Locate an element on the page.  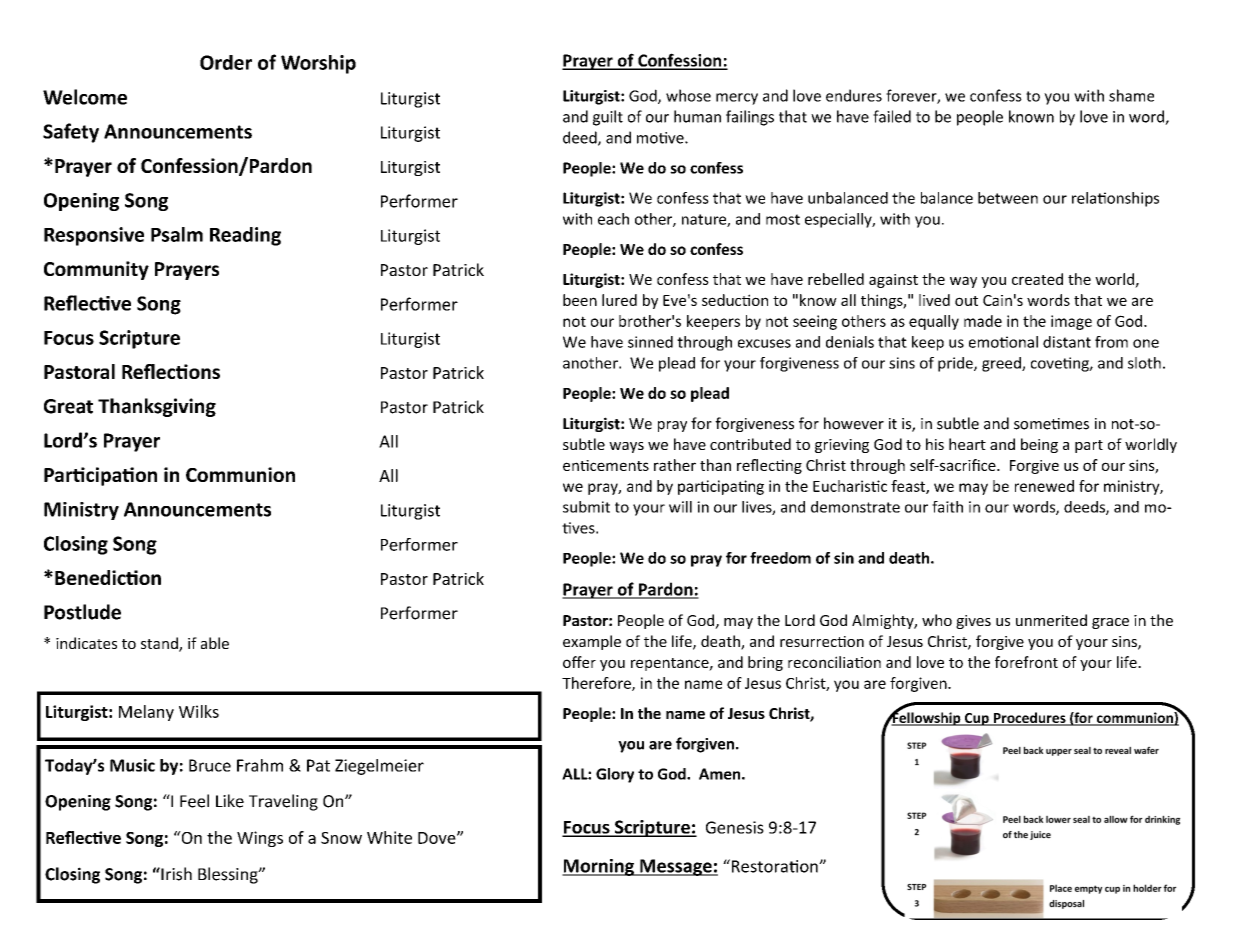
emotional is located at coordinates (1003, 342).
